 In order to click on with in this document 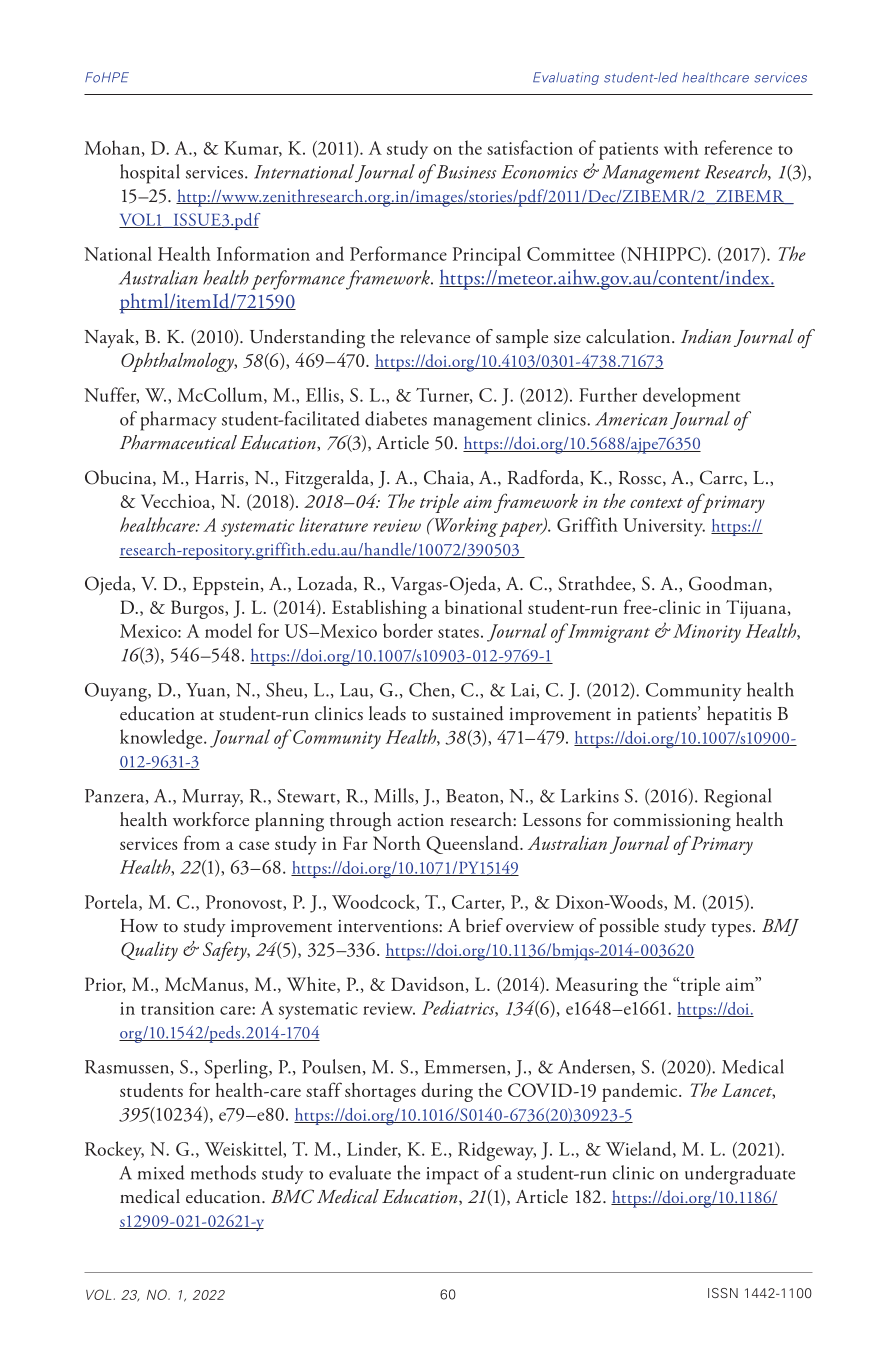, I will do `click(681, 147)`.
